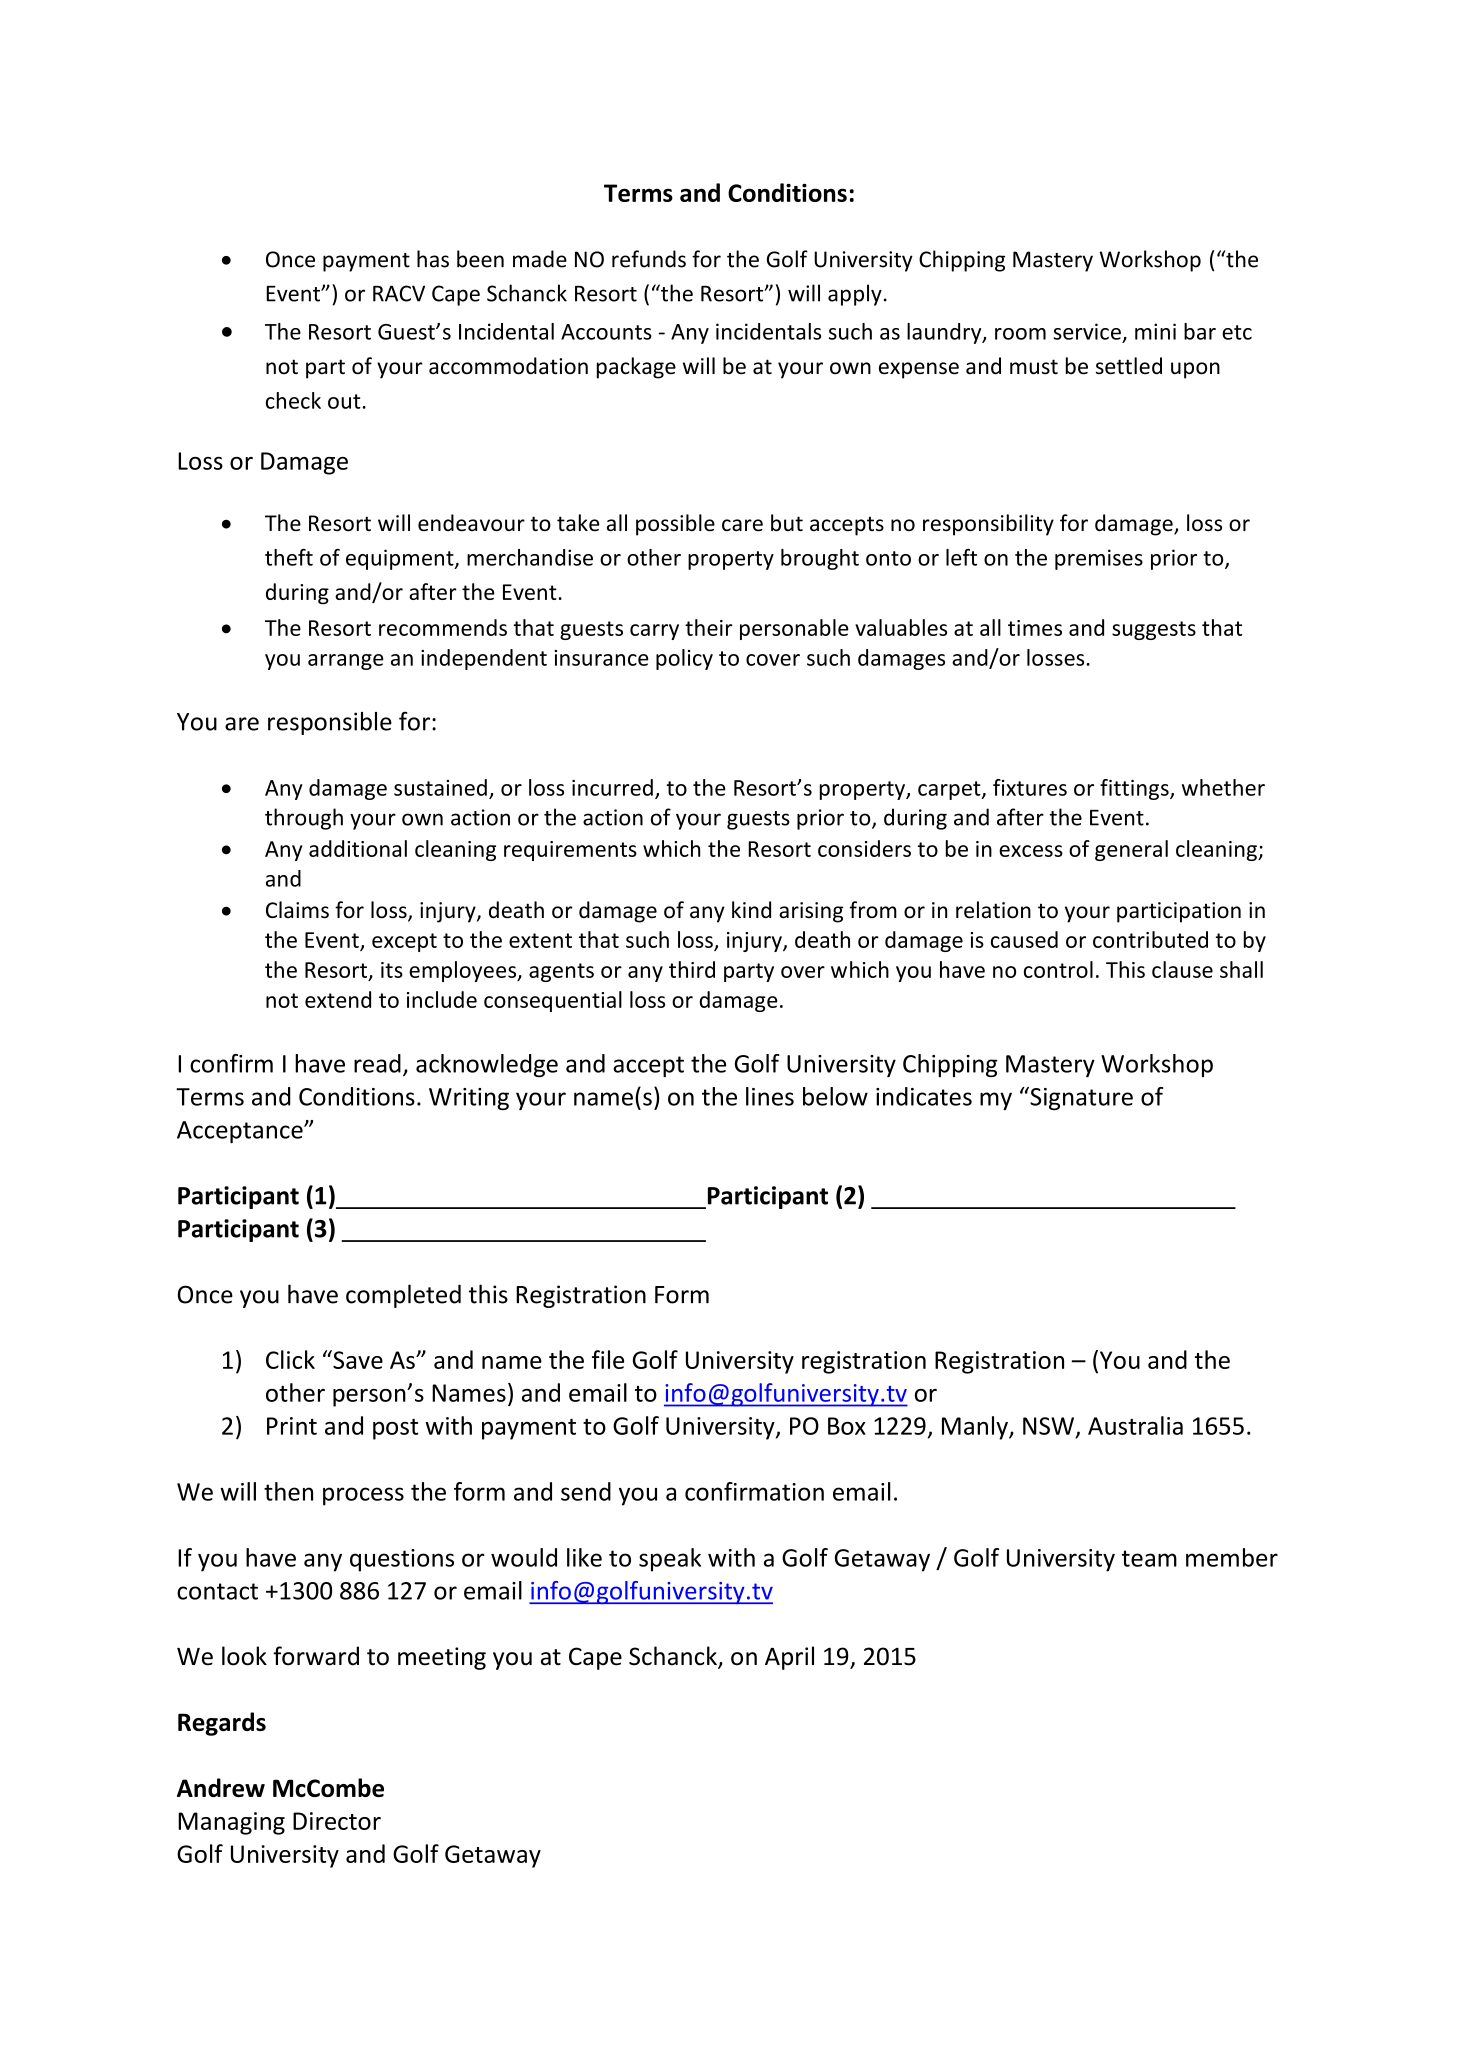 The image size is (1459, 2064). I want to click on read, so click(377, 1063).
